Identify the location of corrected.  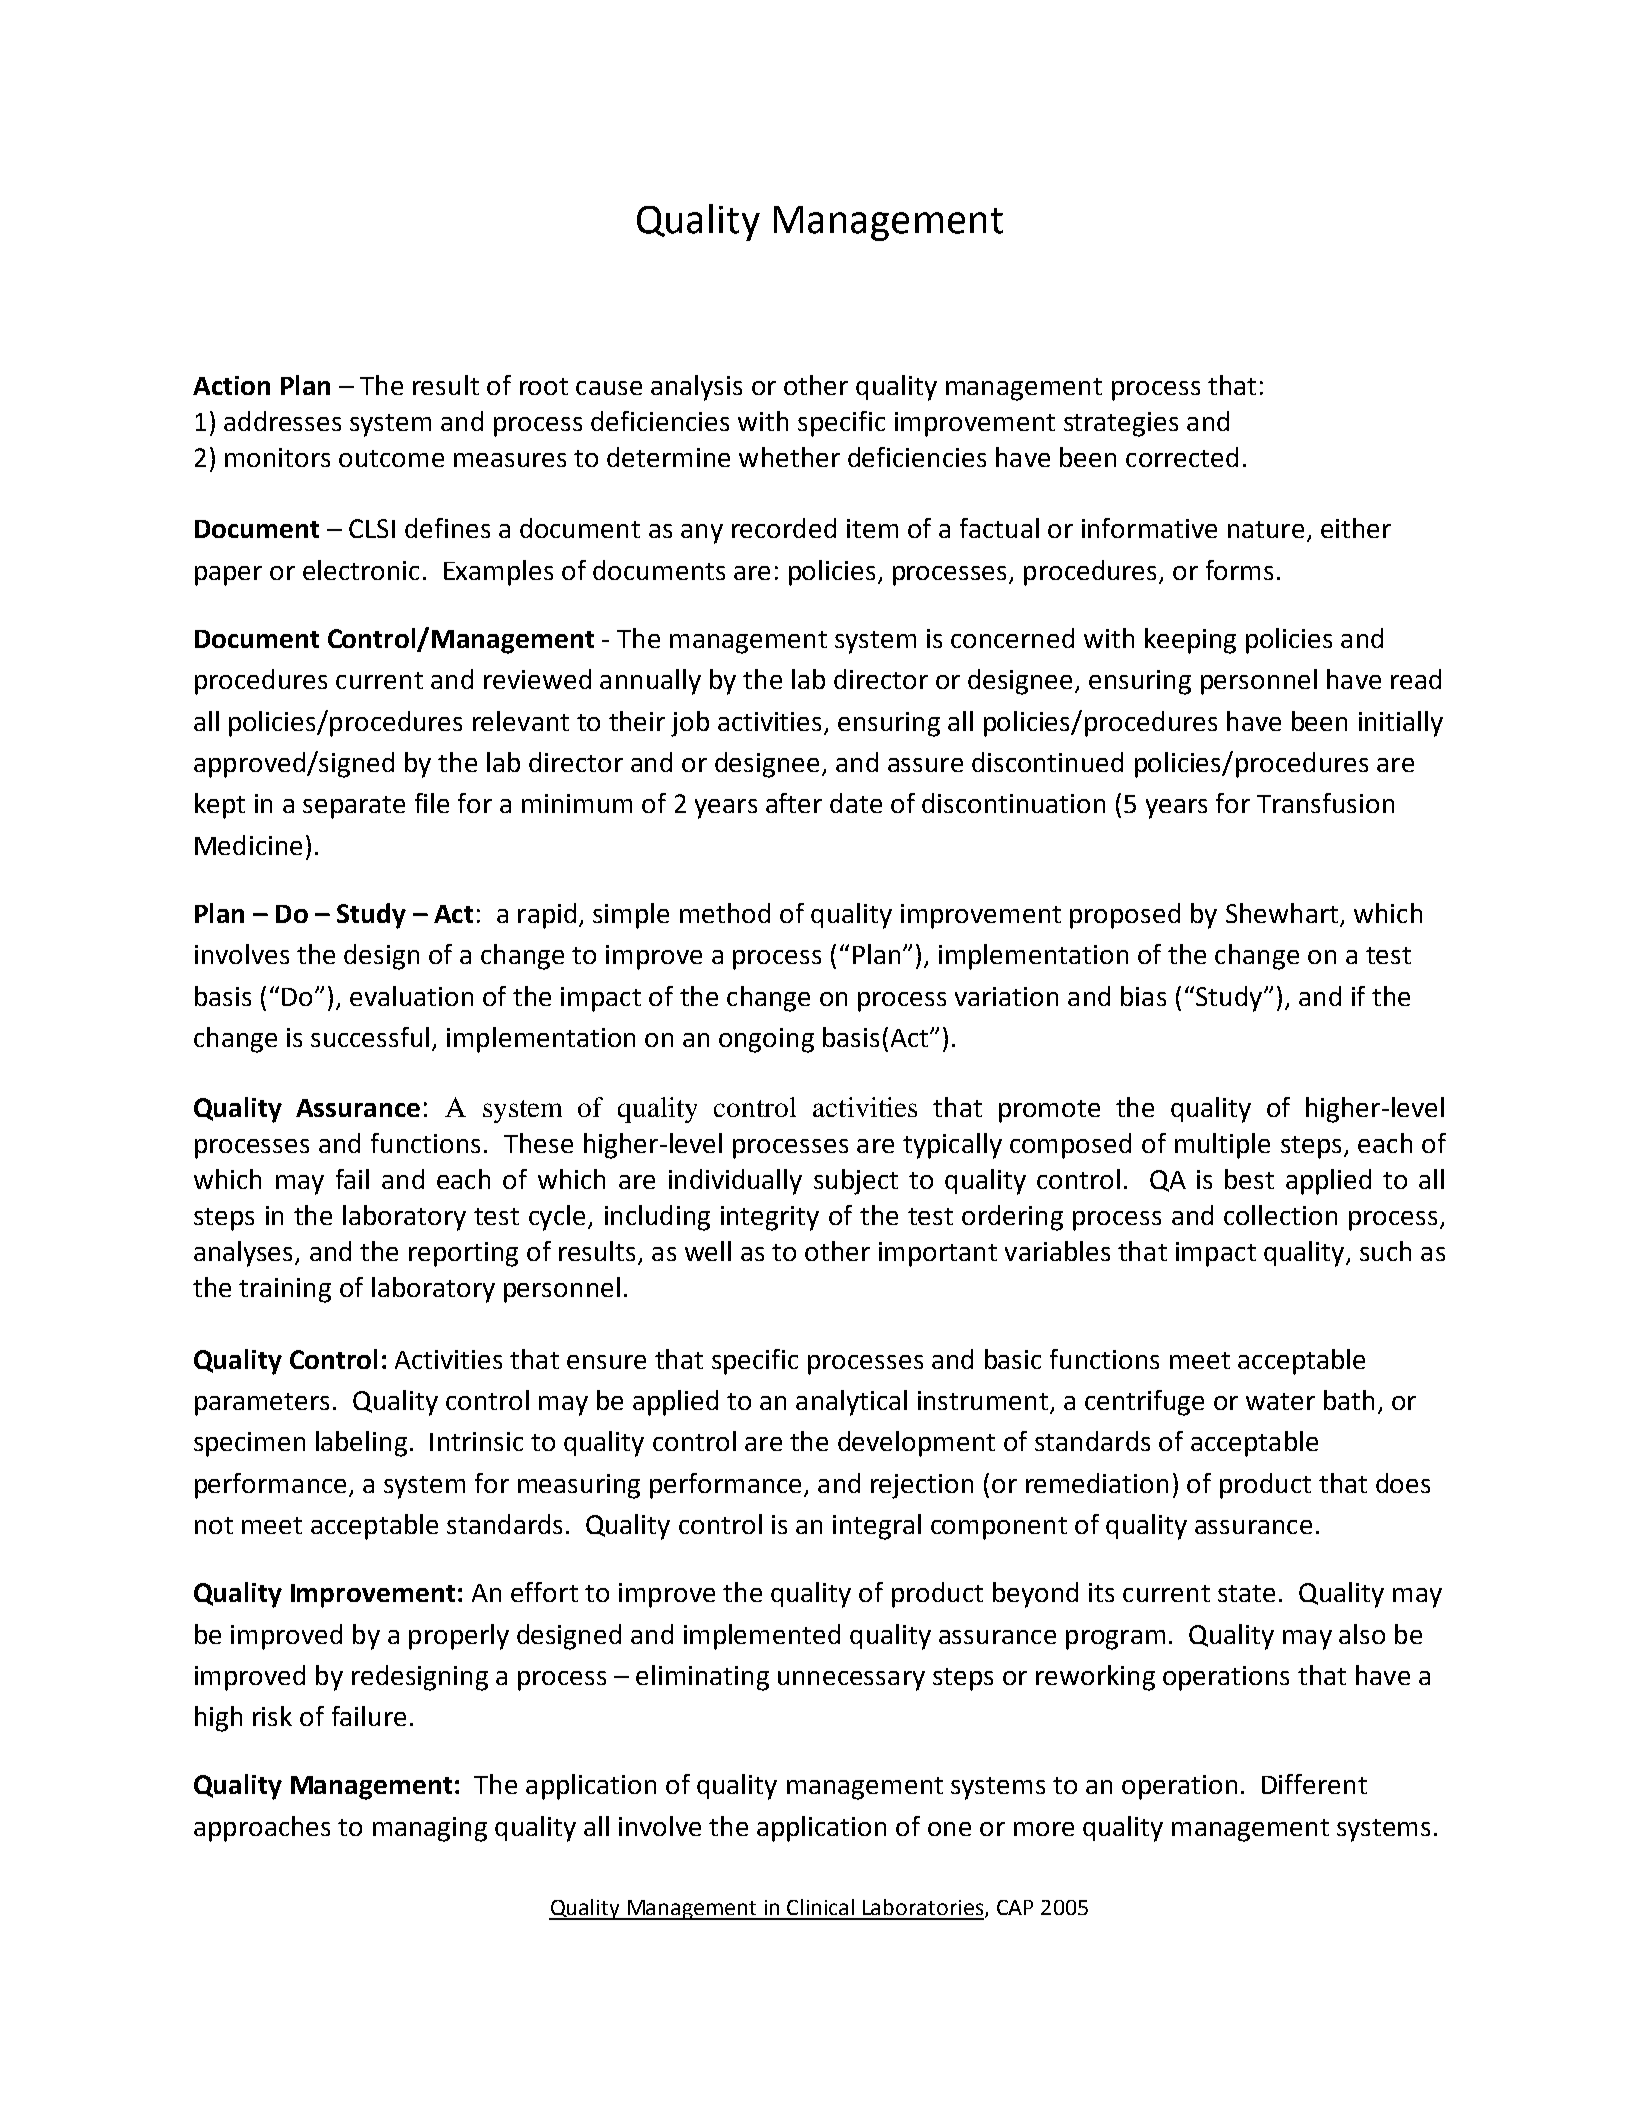
(1182, 457).
